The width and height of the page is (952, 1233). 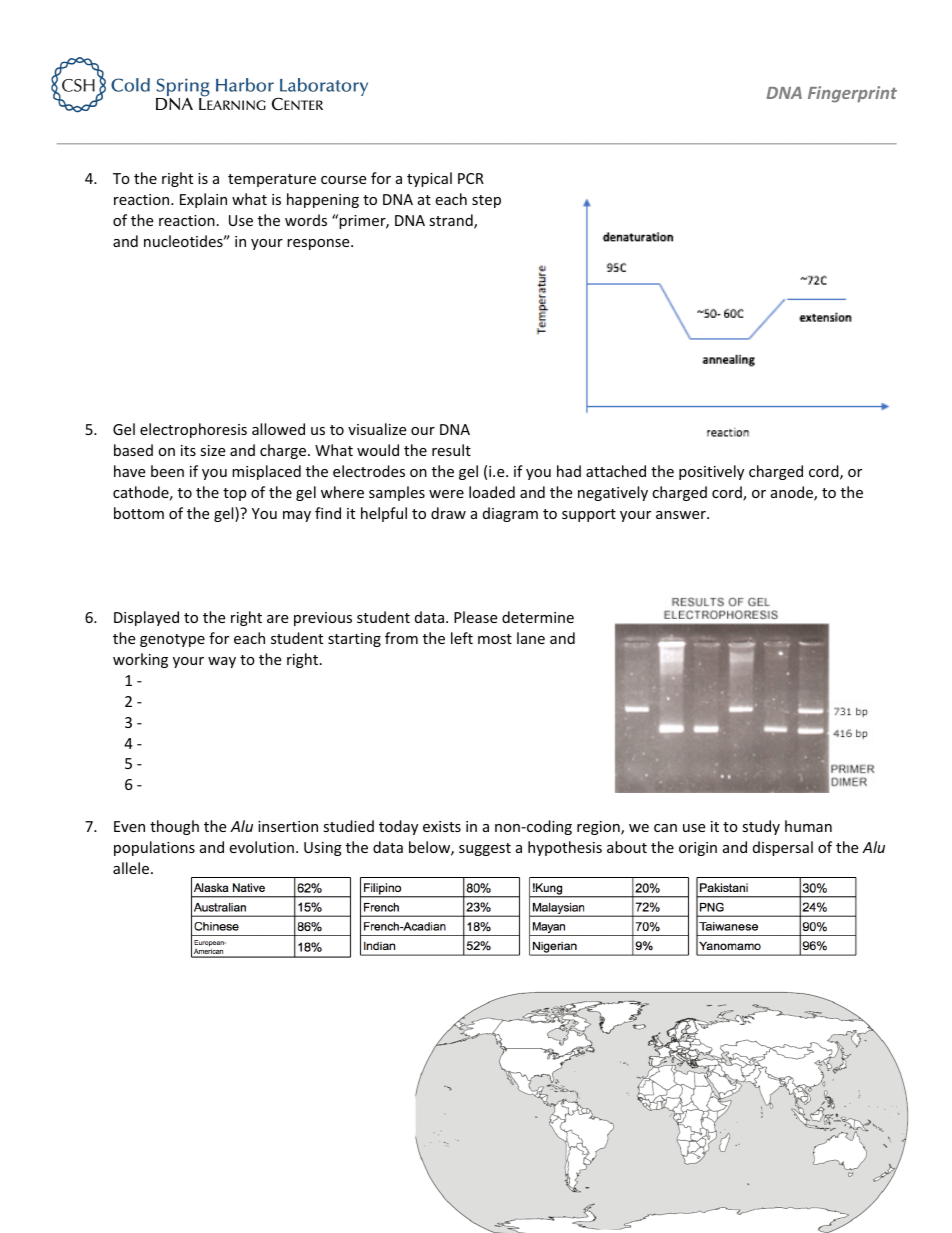 What do you see at coordinates (852, 94) in the page?
I see `Fingerprint` at bounding box center [852, 94].
